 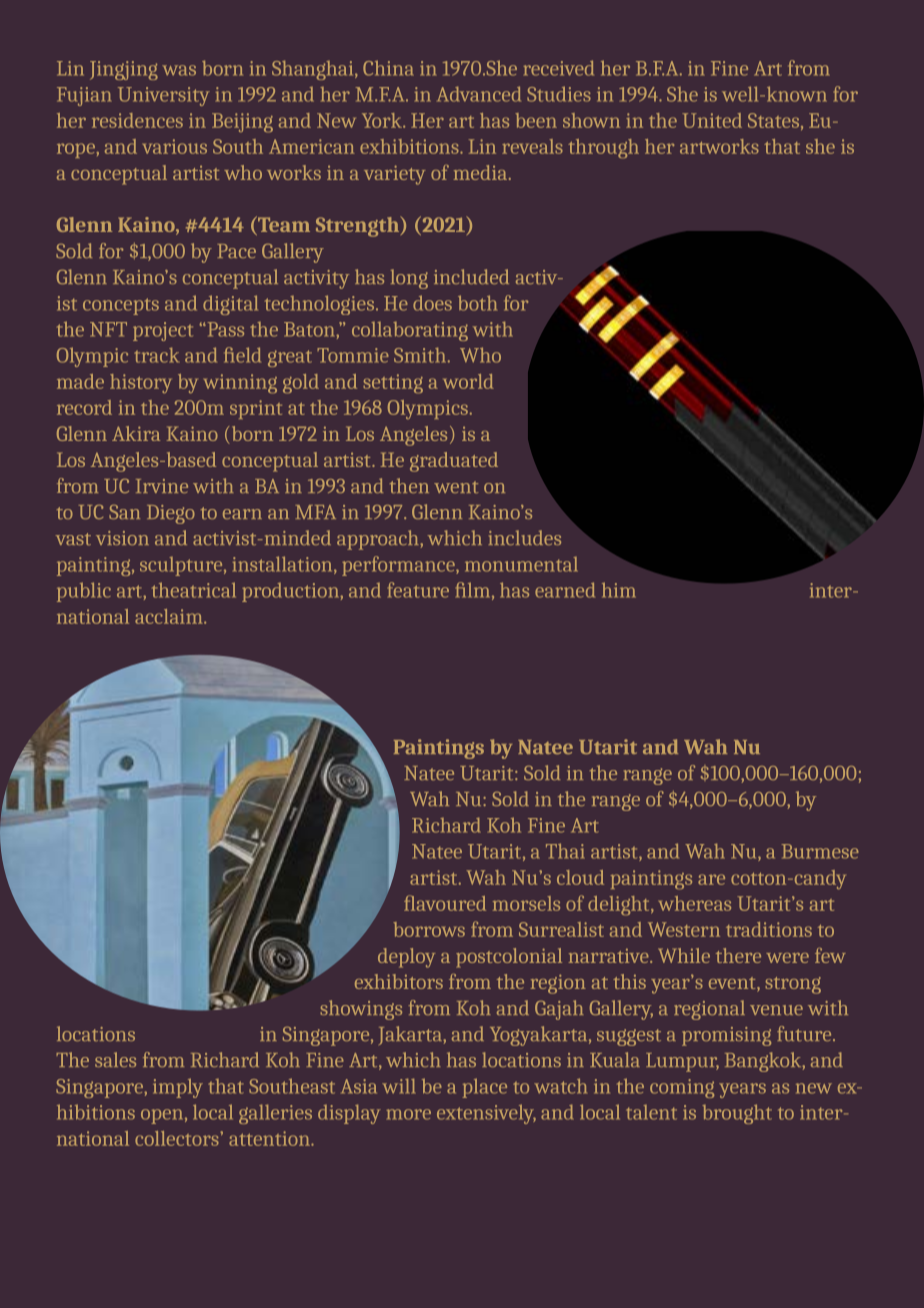 What do you see at coordinates (479, 94) in the screenshot?
I see `Advanced` at bounding box center [479, 94].
